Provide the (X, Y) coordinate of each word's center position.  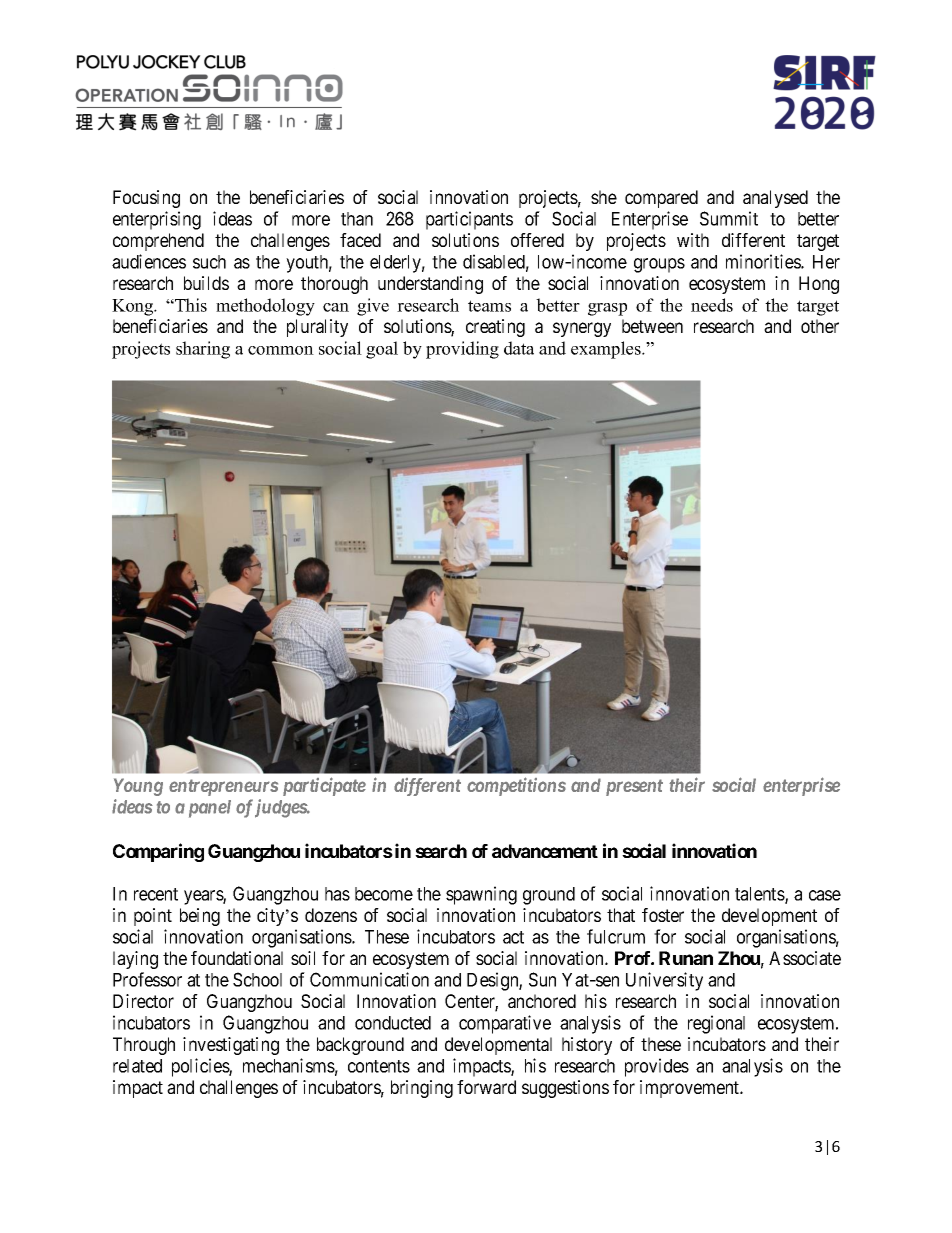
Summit (729, 218)
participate (324, 786)
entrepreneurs (223, 787)
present (634, 787)
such (209, 262)
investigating (231, 1046)
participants (469, 220)
